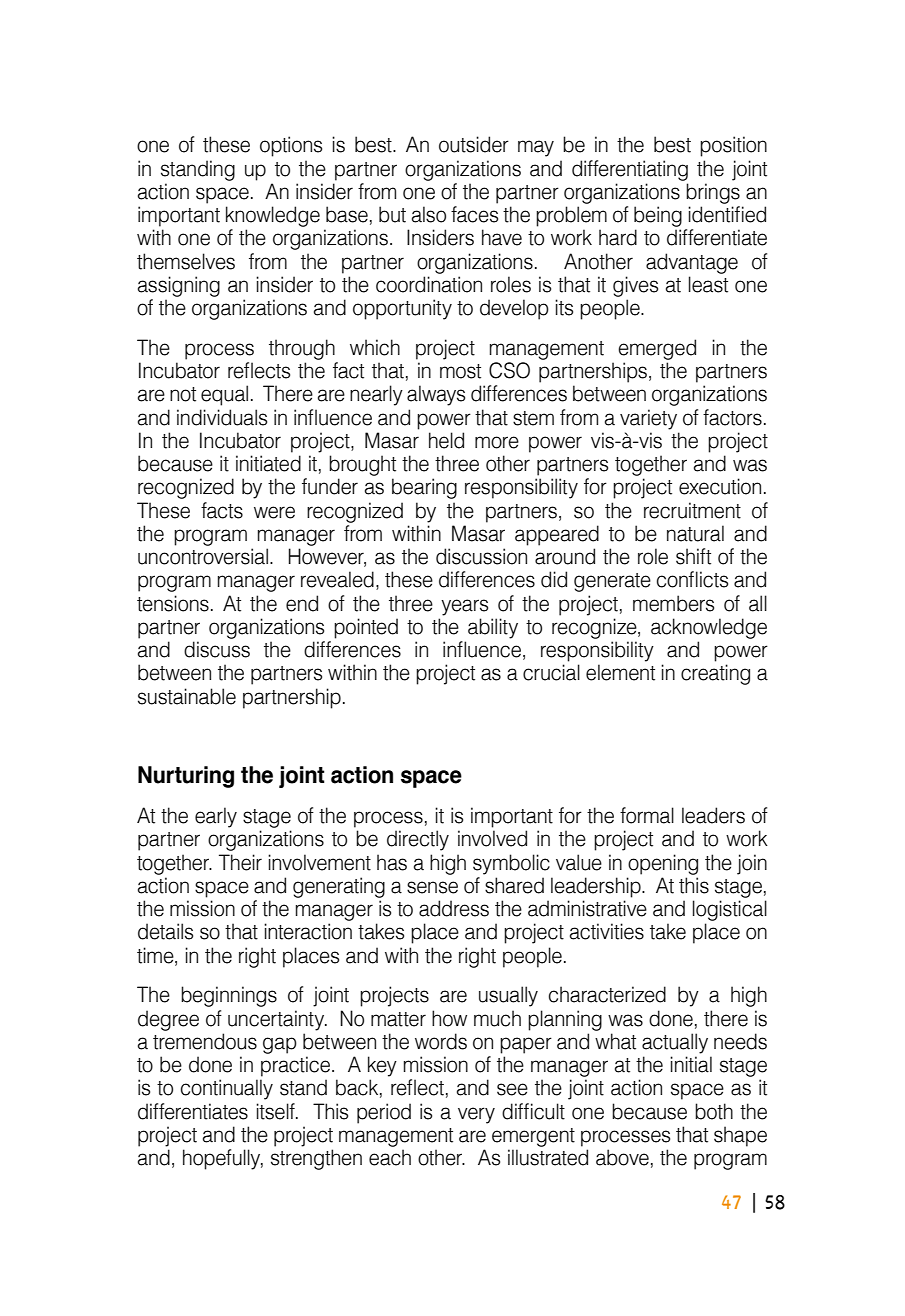  I want to click on formal, so click(647, 815).
